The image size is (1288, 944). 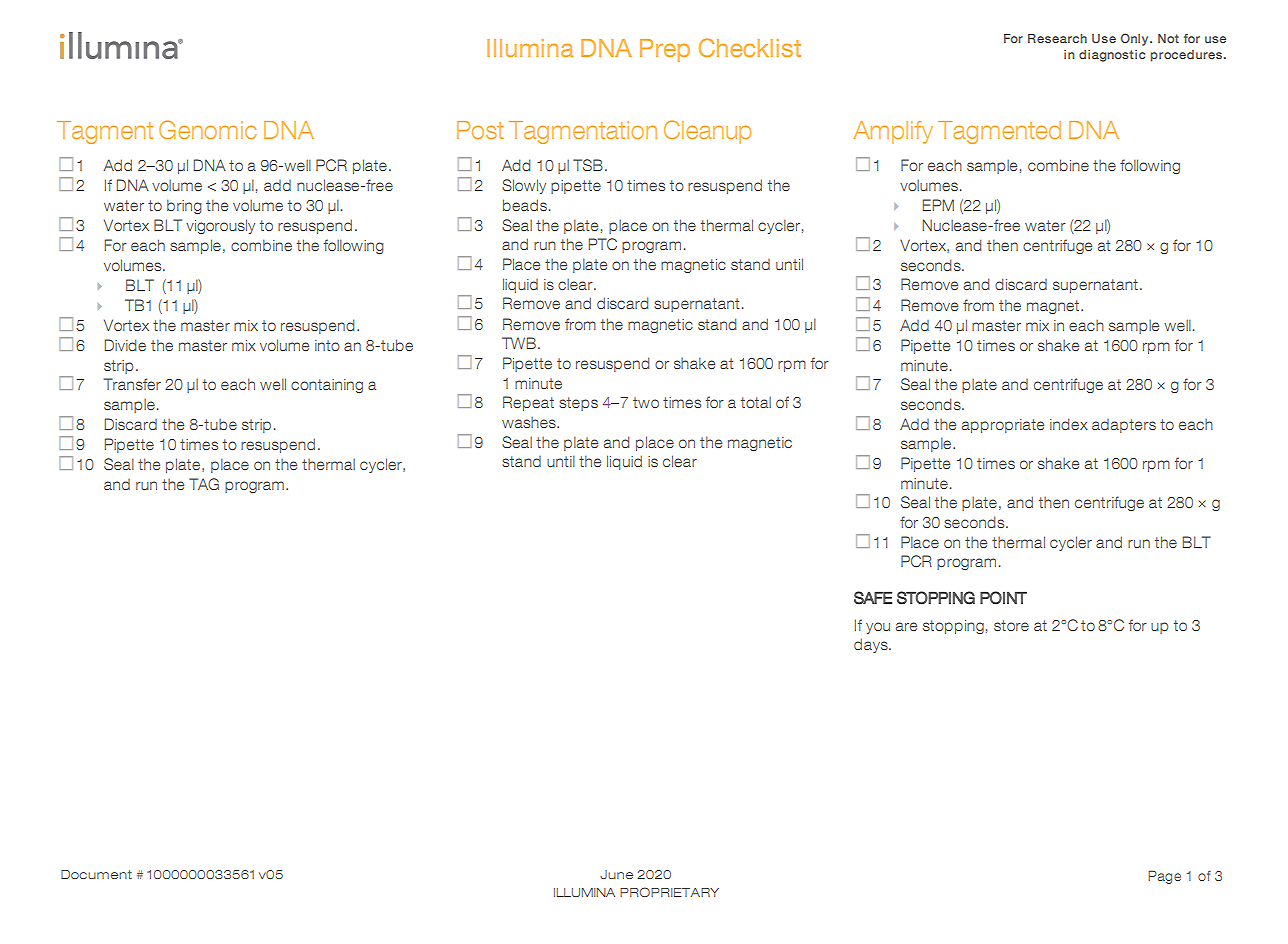 I want to click on washes, so click(x=530, y=422).
